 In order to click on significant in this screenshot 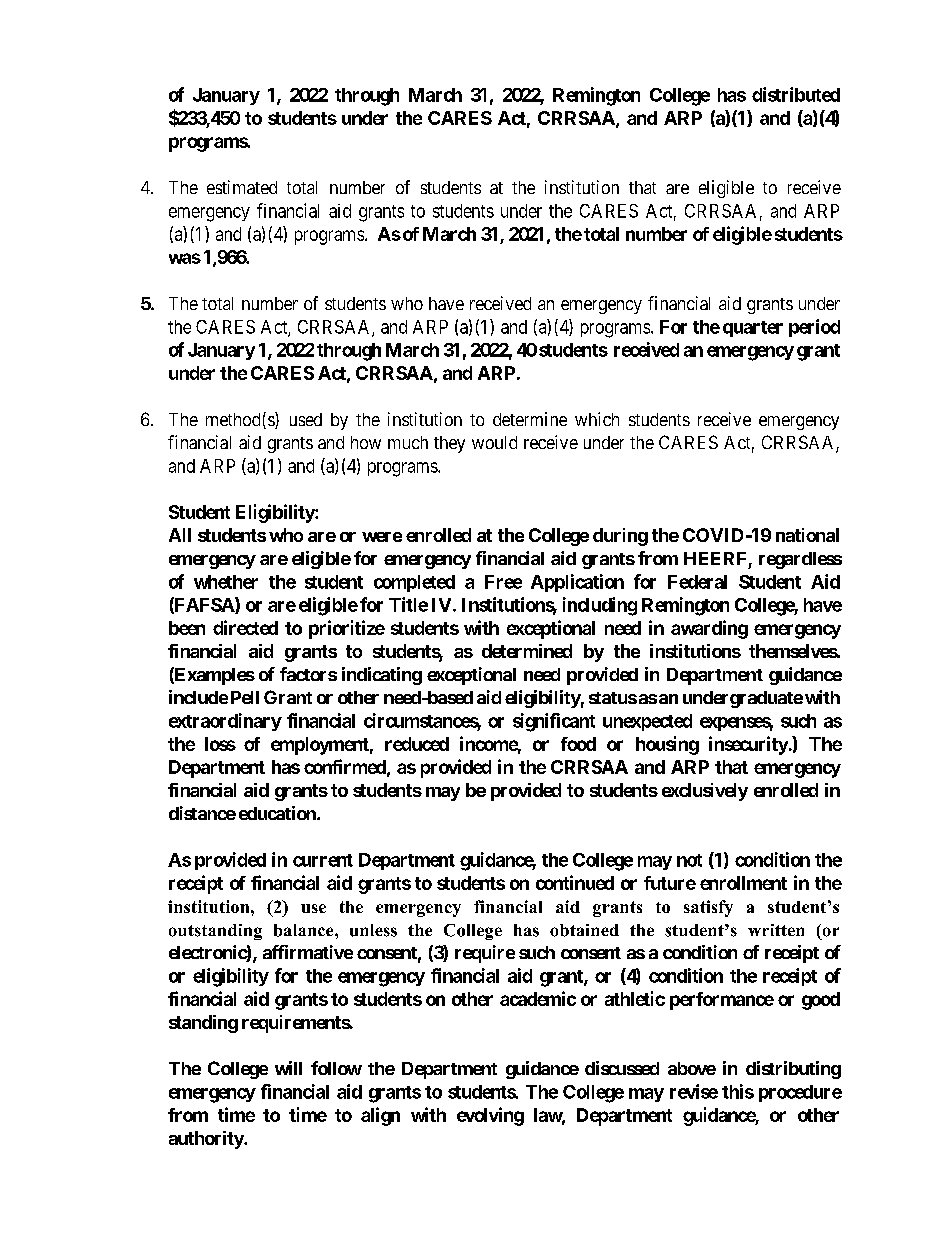, I will do `click(554, 722)`.
